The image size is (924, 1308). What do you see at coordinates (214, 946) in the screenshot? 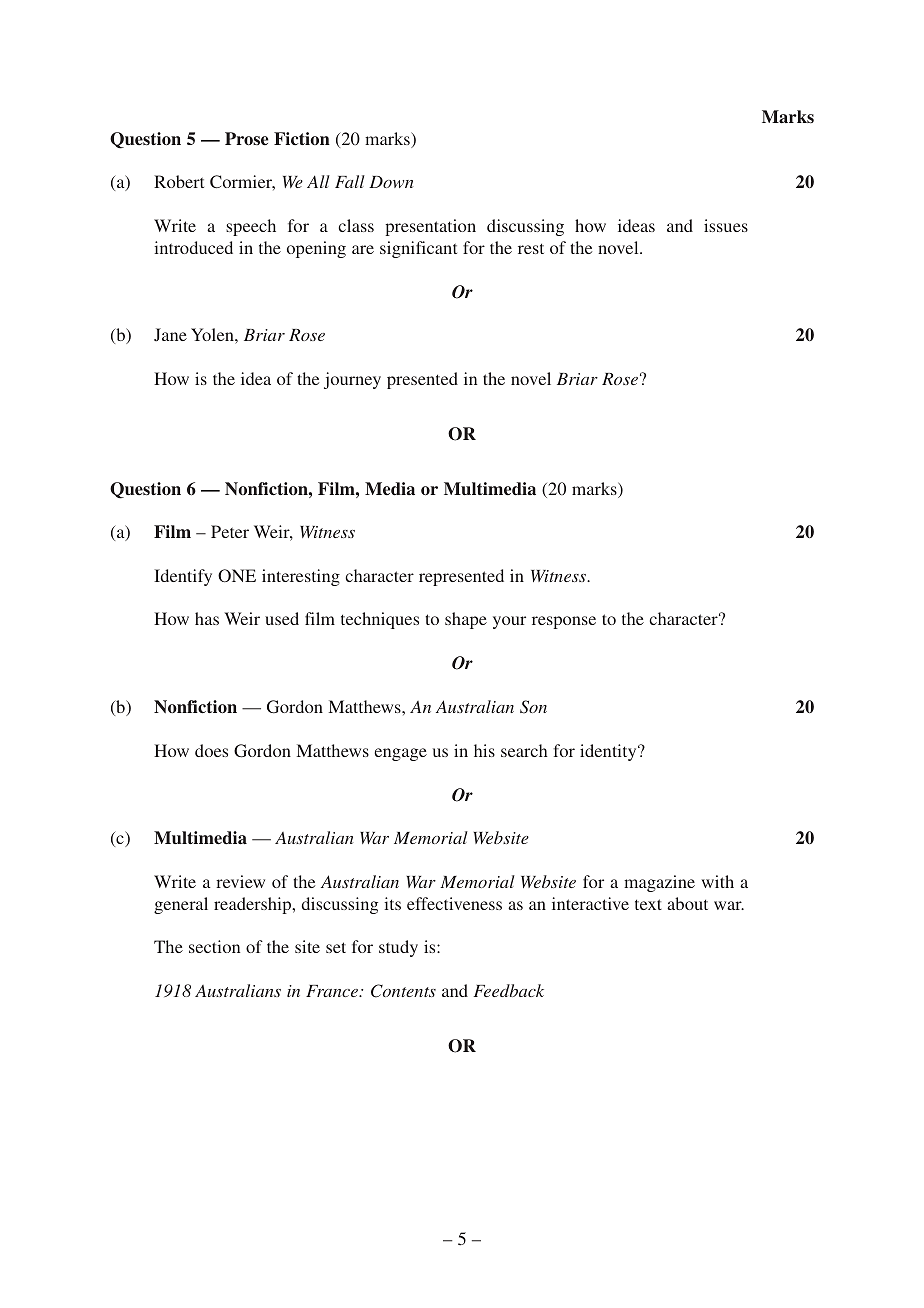
I see `section` at bounding box center [214, 946].
